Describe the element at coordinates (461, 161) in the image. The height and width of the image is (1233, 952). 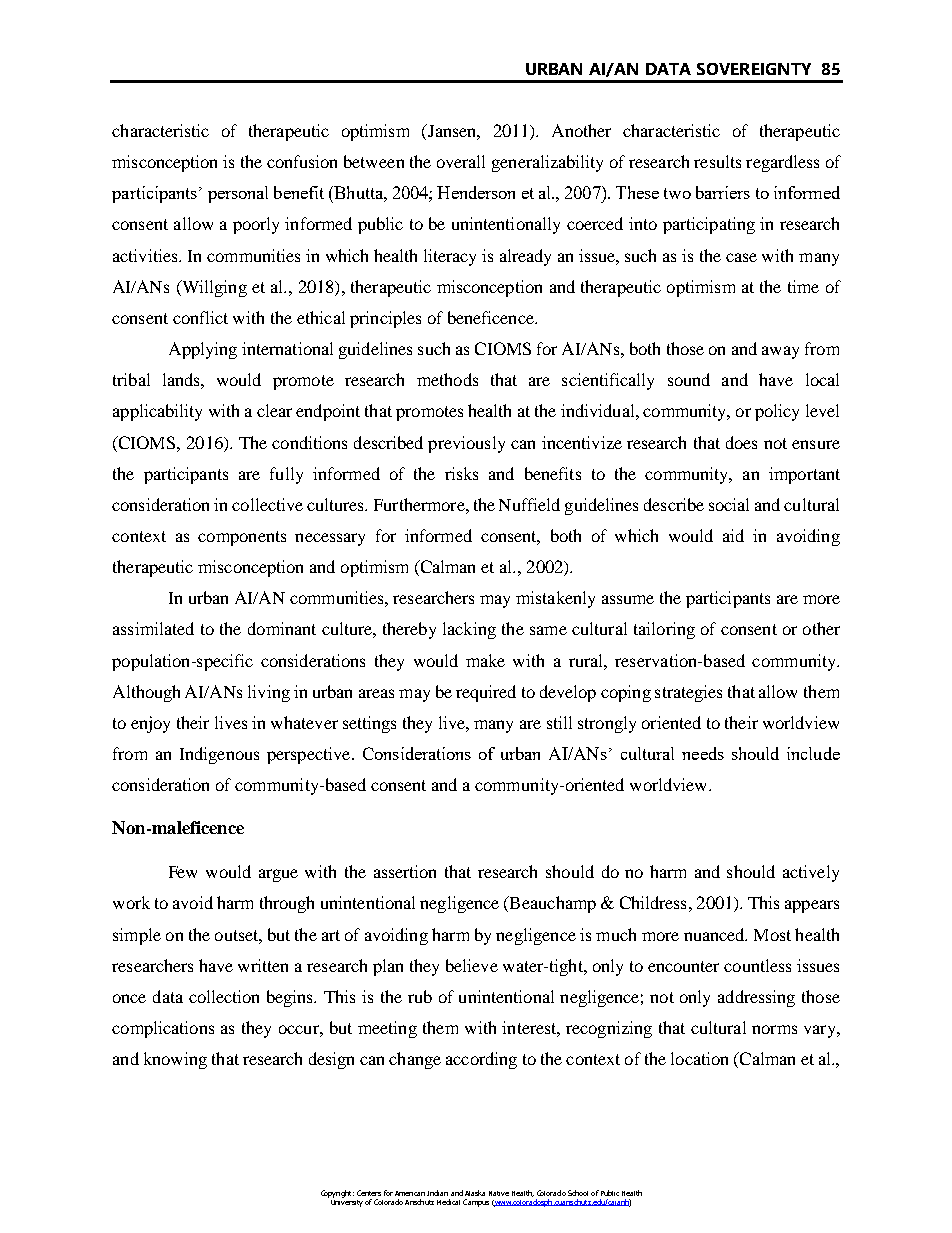
I see `overall` at that location.
